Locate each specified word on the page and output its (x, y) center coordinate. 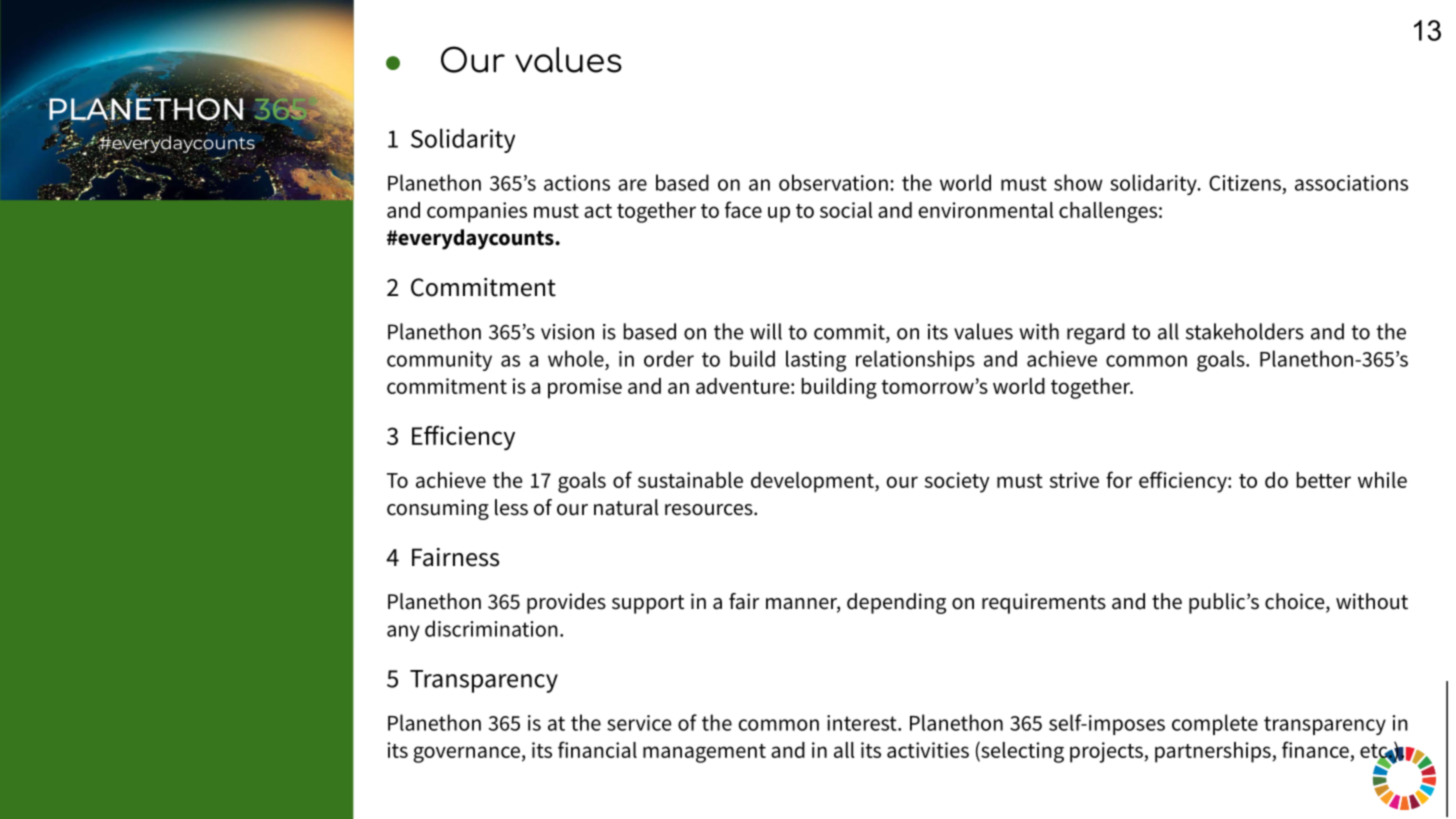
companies (477, 212)
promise (585, 388)
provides (566, 603)
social (846, 210)
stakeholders (1245, 331)
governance (466, 754)
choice (1296, 602)
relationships (915, 360)
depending (896, 603)
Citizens (1245, 183)
